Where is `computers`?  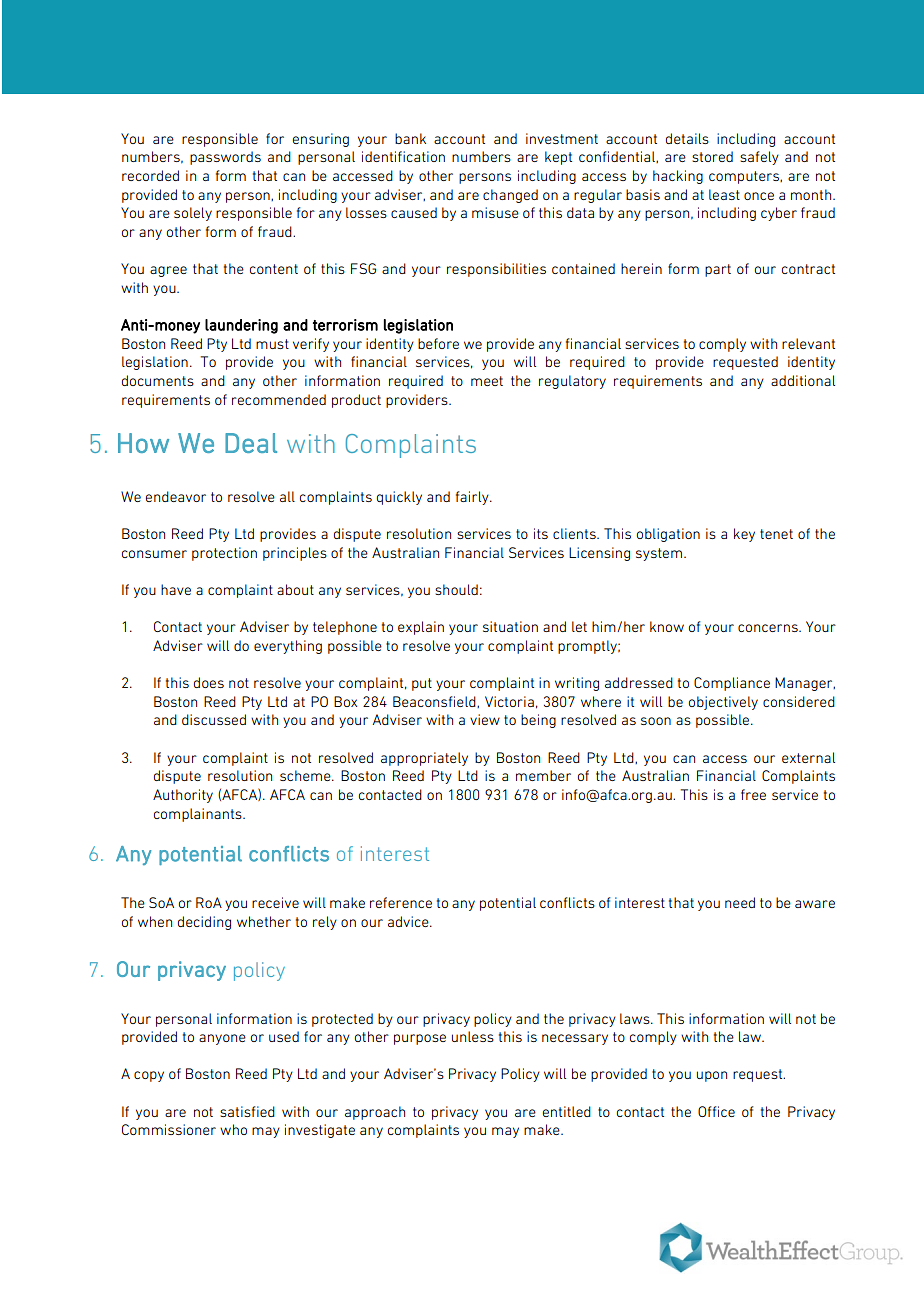 computers is located at coordinates (745, 177).
